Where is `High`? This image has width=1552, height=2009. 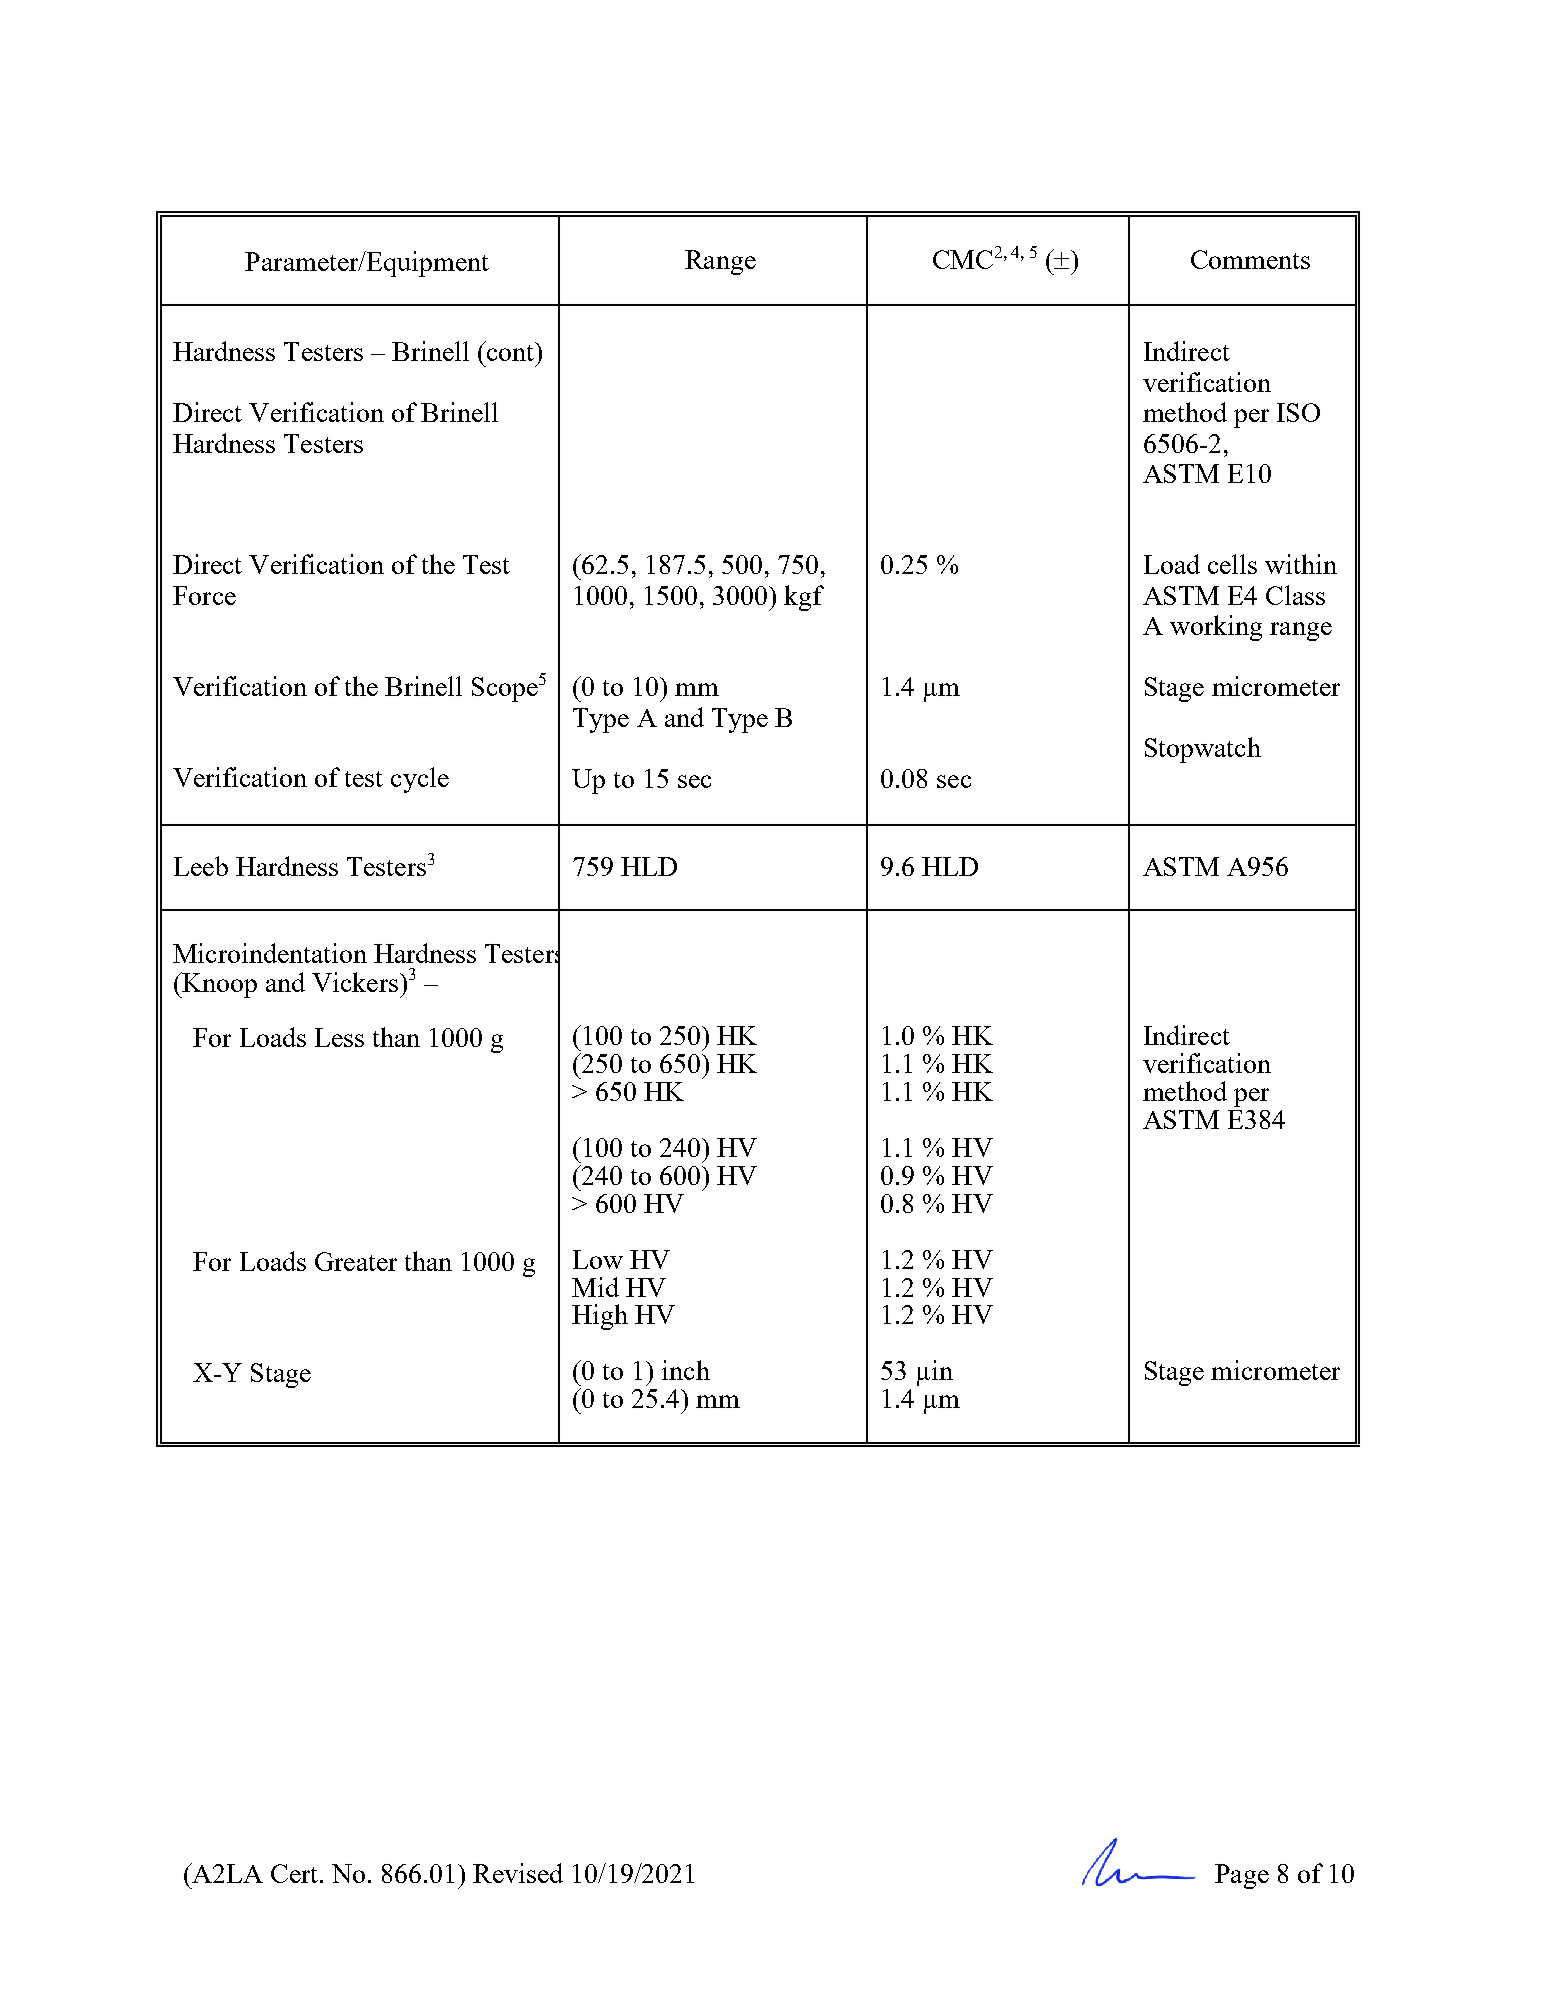 High is located at coordinates (600, 1317).
